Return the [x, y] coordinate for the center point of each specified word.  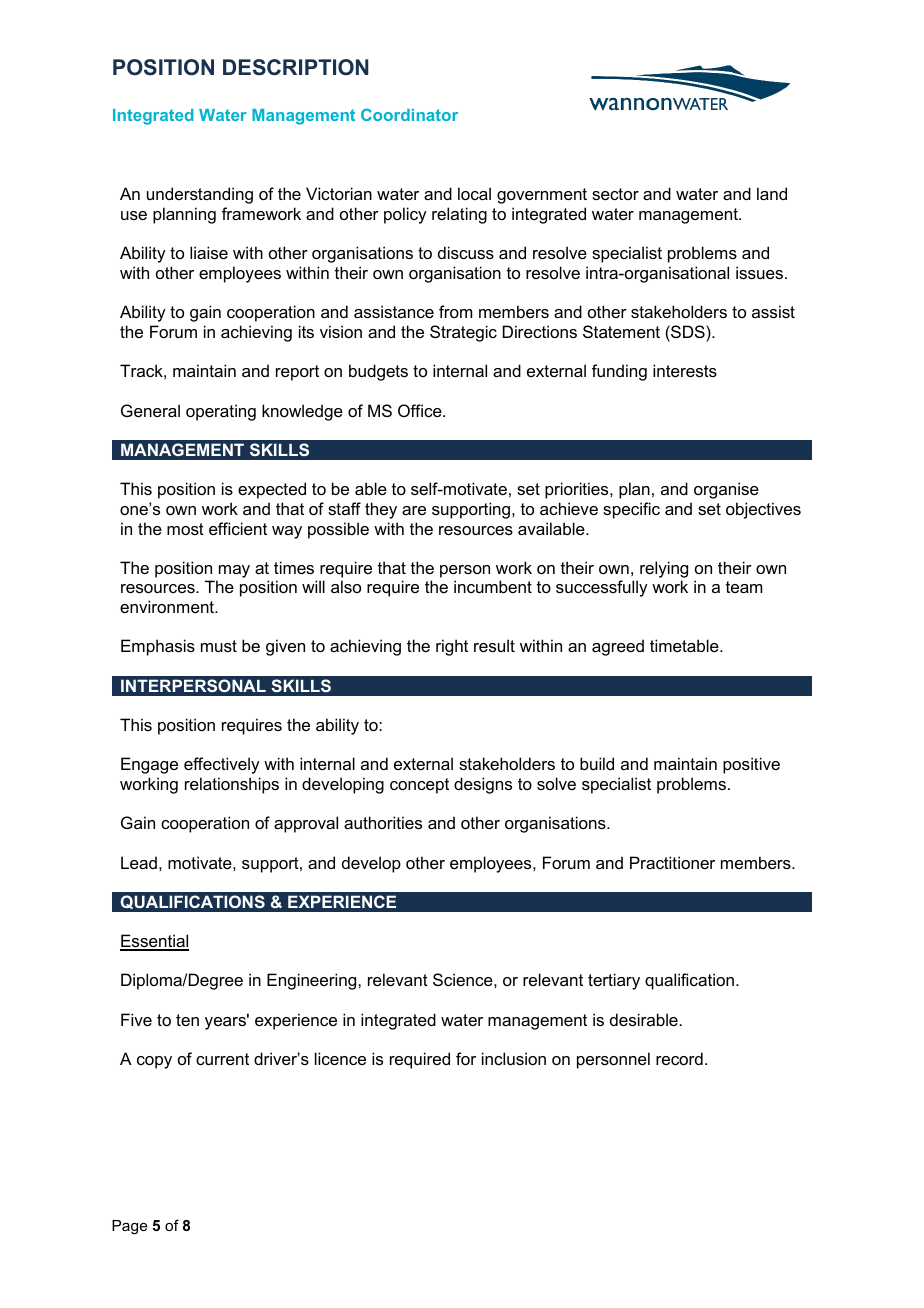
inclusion [514, 1058]
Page [129, 1227]
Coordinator [409, 114]
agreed [618, 647]
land [772, 193]
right [452, 647]
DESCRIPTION [295, 67]
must [219, 646]
